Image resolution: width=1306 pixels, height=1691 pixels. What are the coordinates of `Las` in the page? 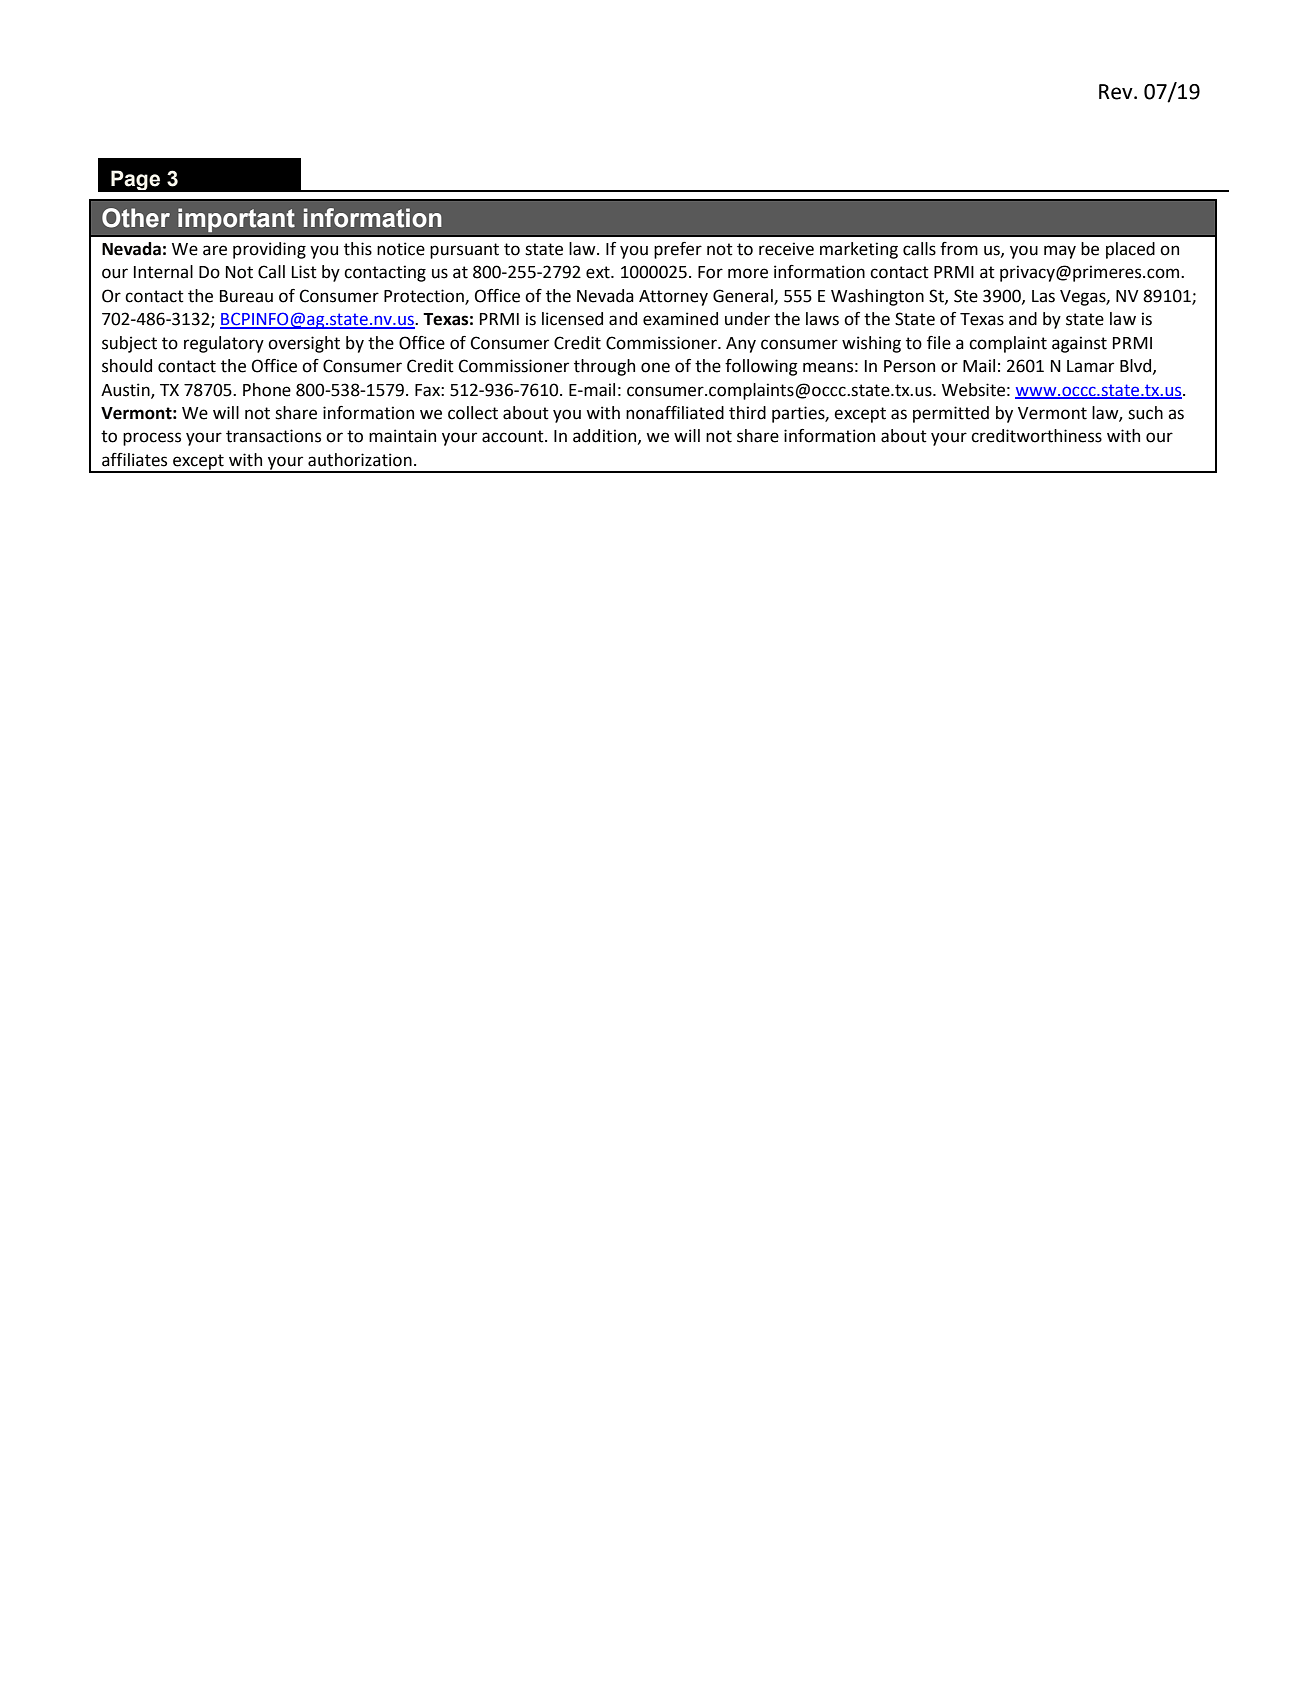 It's located at (1043, 296).
